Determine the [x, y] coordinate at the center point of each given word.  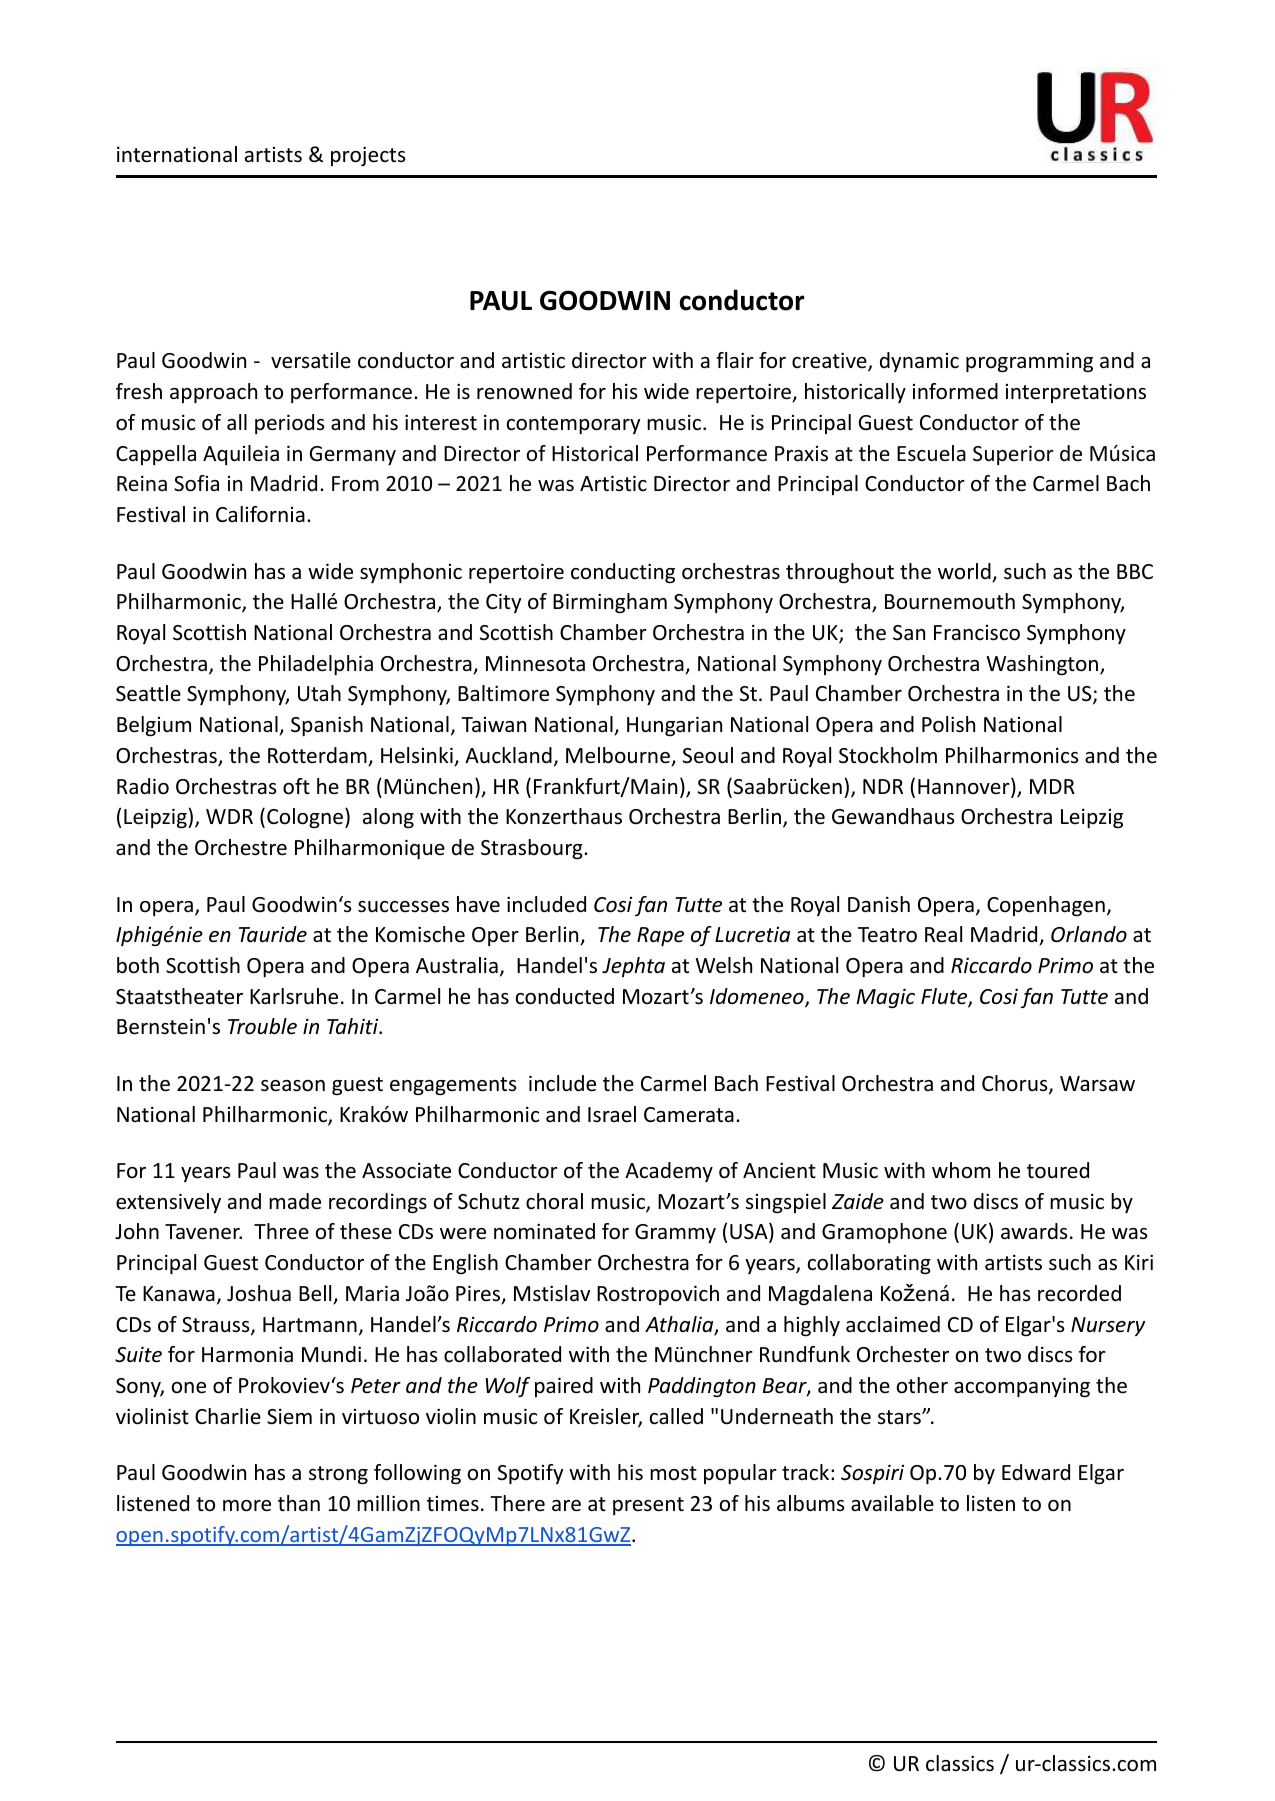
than [299, 1503]
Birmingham [610, 603]
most [673, 1473]
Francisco [977, 633]
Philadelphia [316, 665]
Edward [1036, 1472]
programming [1029, 362]
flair [735, 360]
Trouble [262, 1026]
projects [368, 156]
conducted [565, 996]
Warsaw [1097, 1084]
